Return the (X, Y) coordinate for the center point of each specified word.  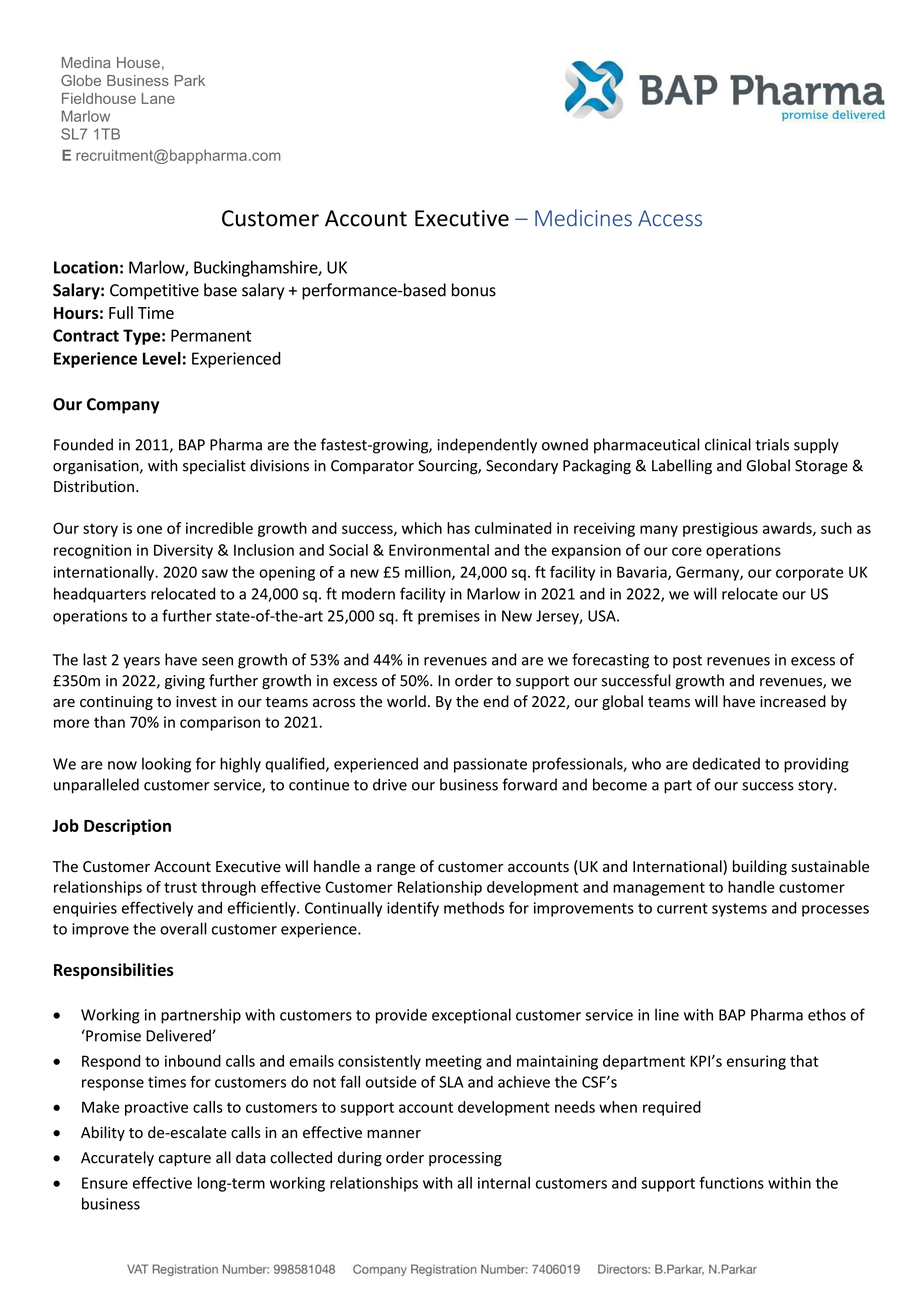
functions (731, 1182)
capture (185, 1159)
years (141, 663)
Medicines (583, 218)
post (687, 662)
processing (465, 1159)
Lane (158, 98)
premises (449, 617)
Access (670, 218)
